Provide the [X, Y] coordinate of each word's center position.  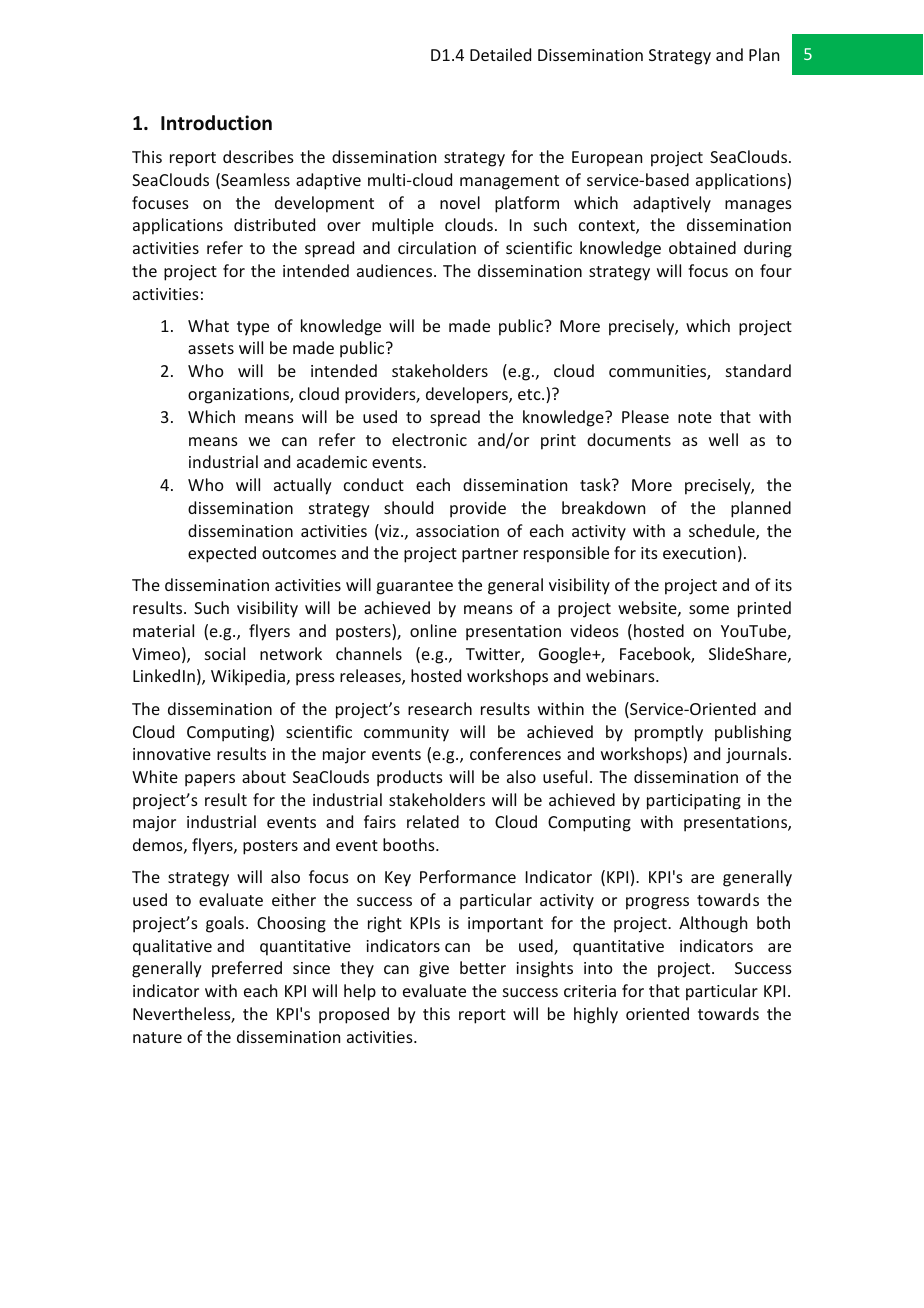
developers [468, 395]
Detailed [500, 54]
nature [157, 1037]
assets [211, 348]
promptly [669, 733]
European [607, 159]
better [483, 967]
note [695, 417]
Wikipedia [248, 677]
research [440, 708]
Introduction [216, 123]
